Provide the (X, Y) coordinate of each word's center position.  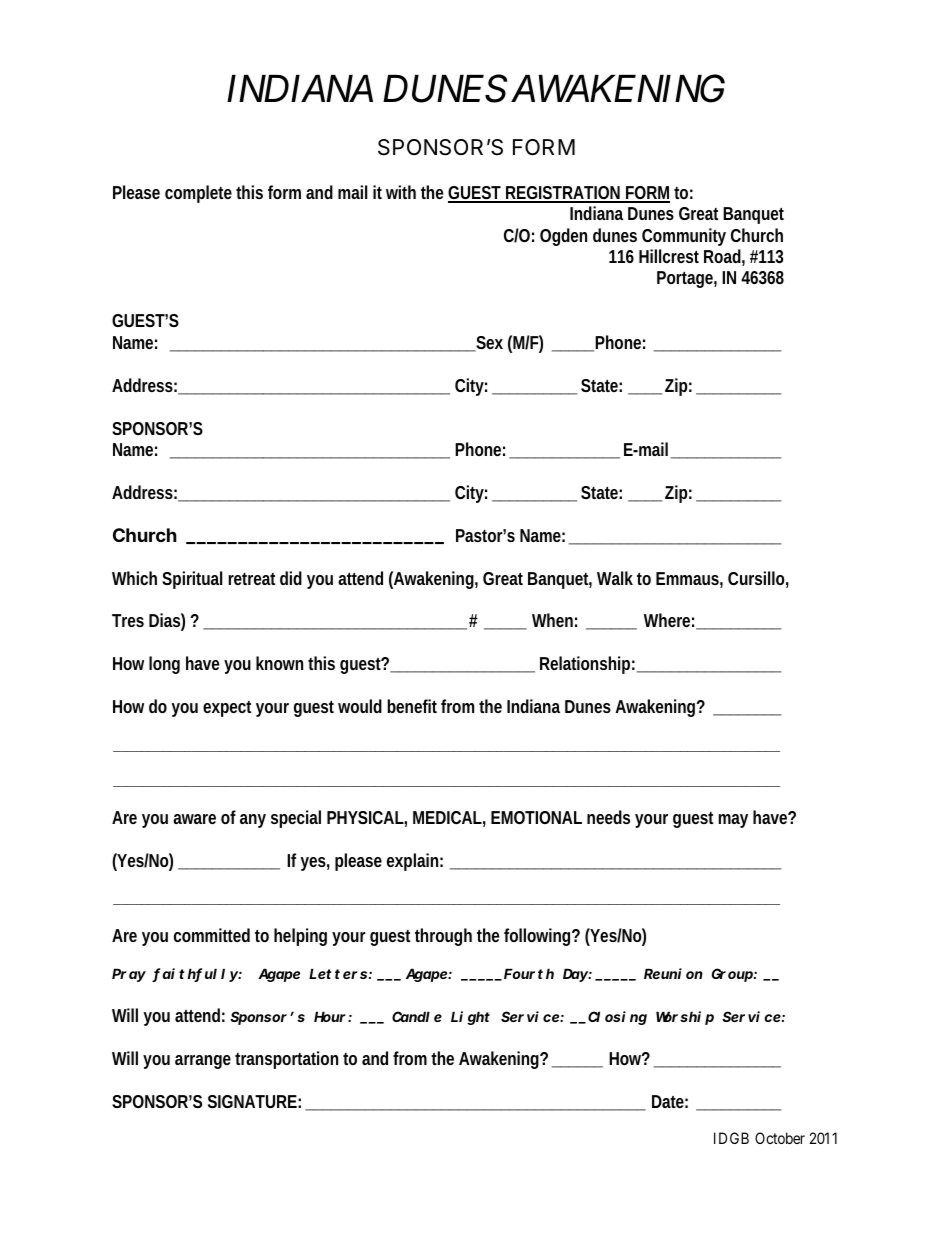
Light (470, 1018)
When (552, 620)
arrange (203, 1062)
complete (198, 194)
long (164, 665)
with (401, 192)
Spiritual (192, 580)
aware (194, 819)
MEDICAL (447, 817)
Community (684, 237)
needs (608, 817)
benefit (412, 706)
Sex (488, 344)
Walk (615, 578)
